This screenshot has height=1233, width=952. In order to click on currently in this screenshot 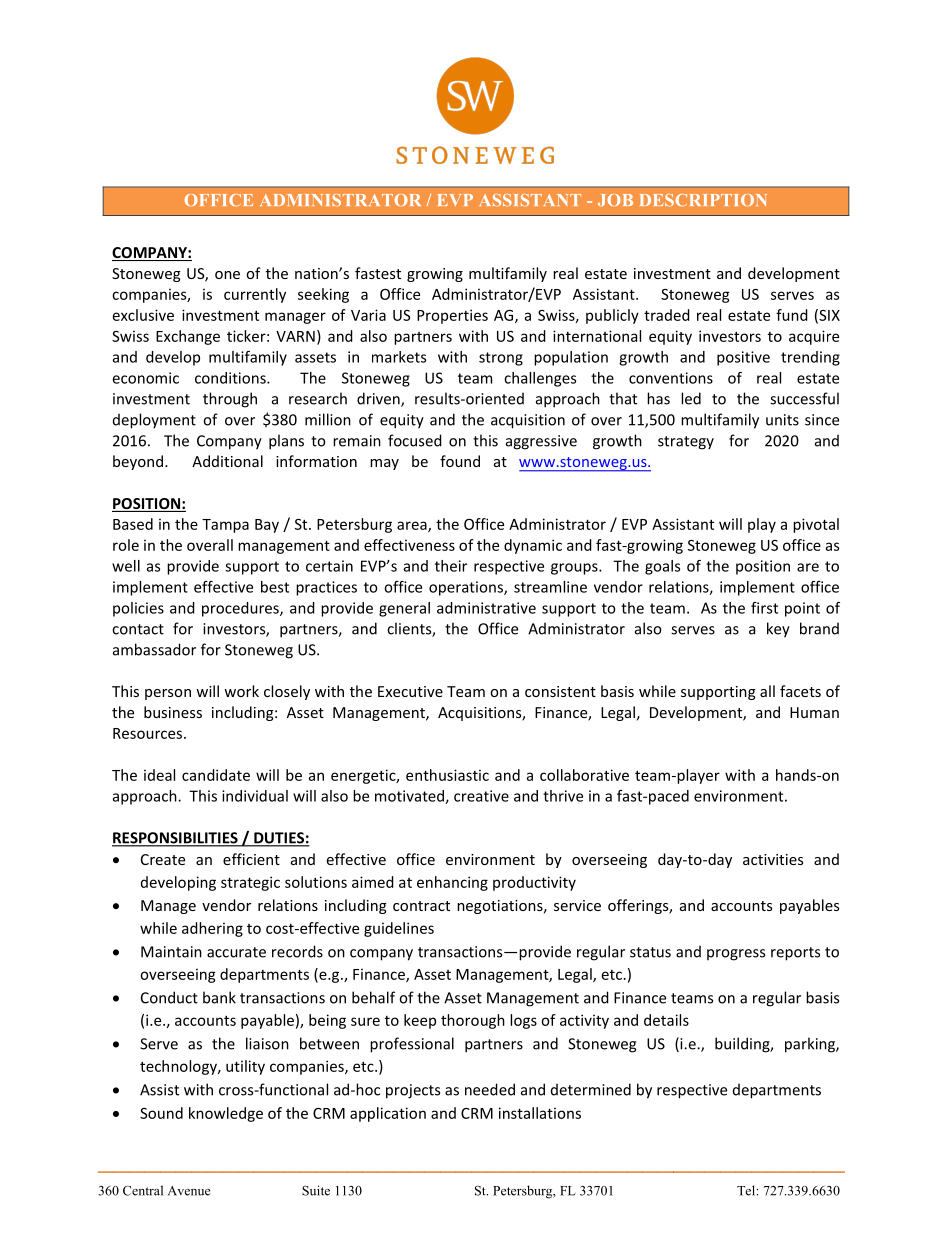, I will do `click(255, 295)`.
